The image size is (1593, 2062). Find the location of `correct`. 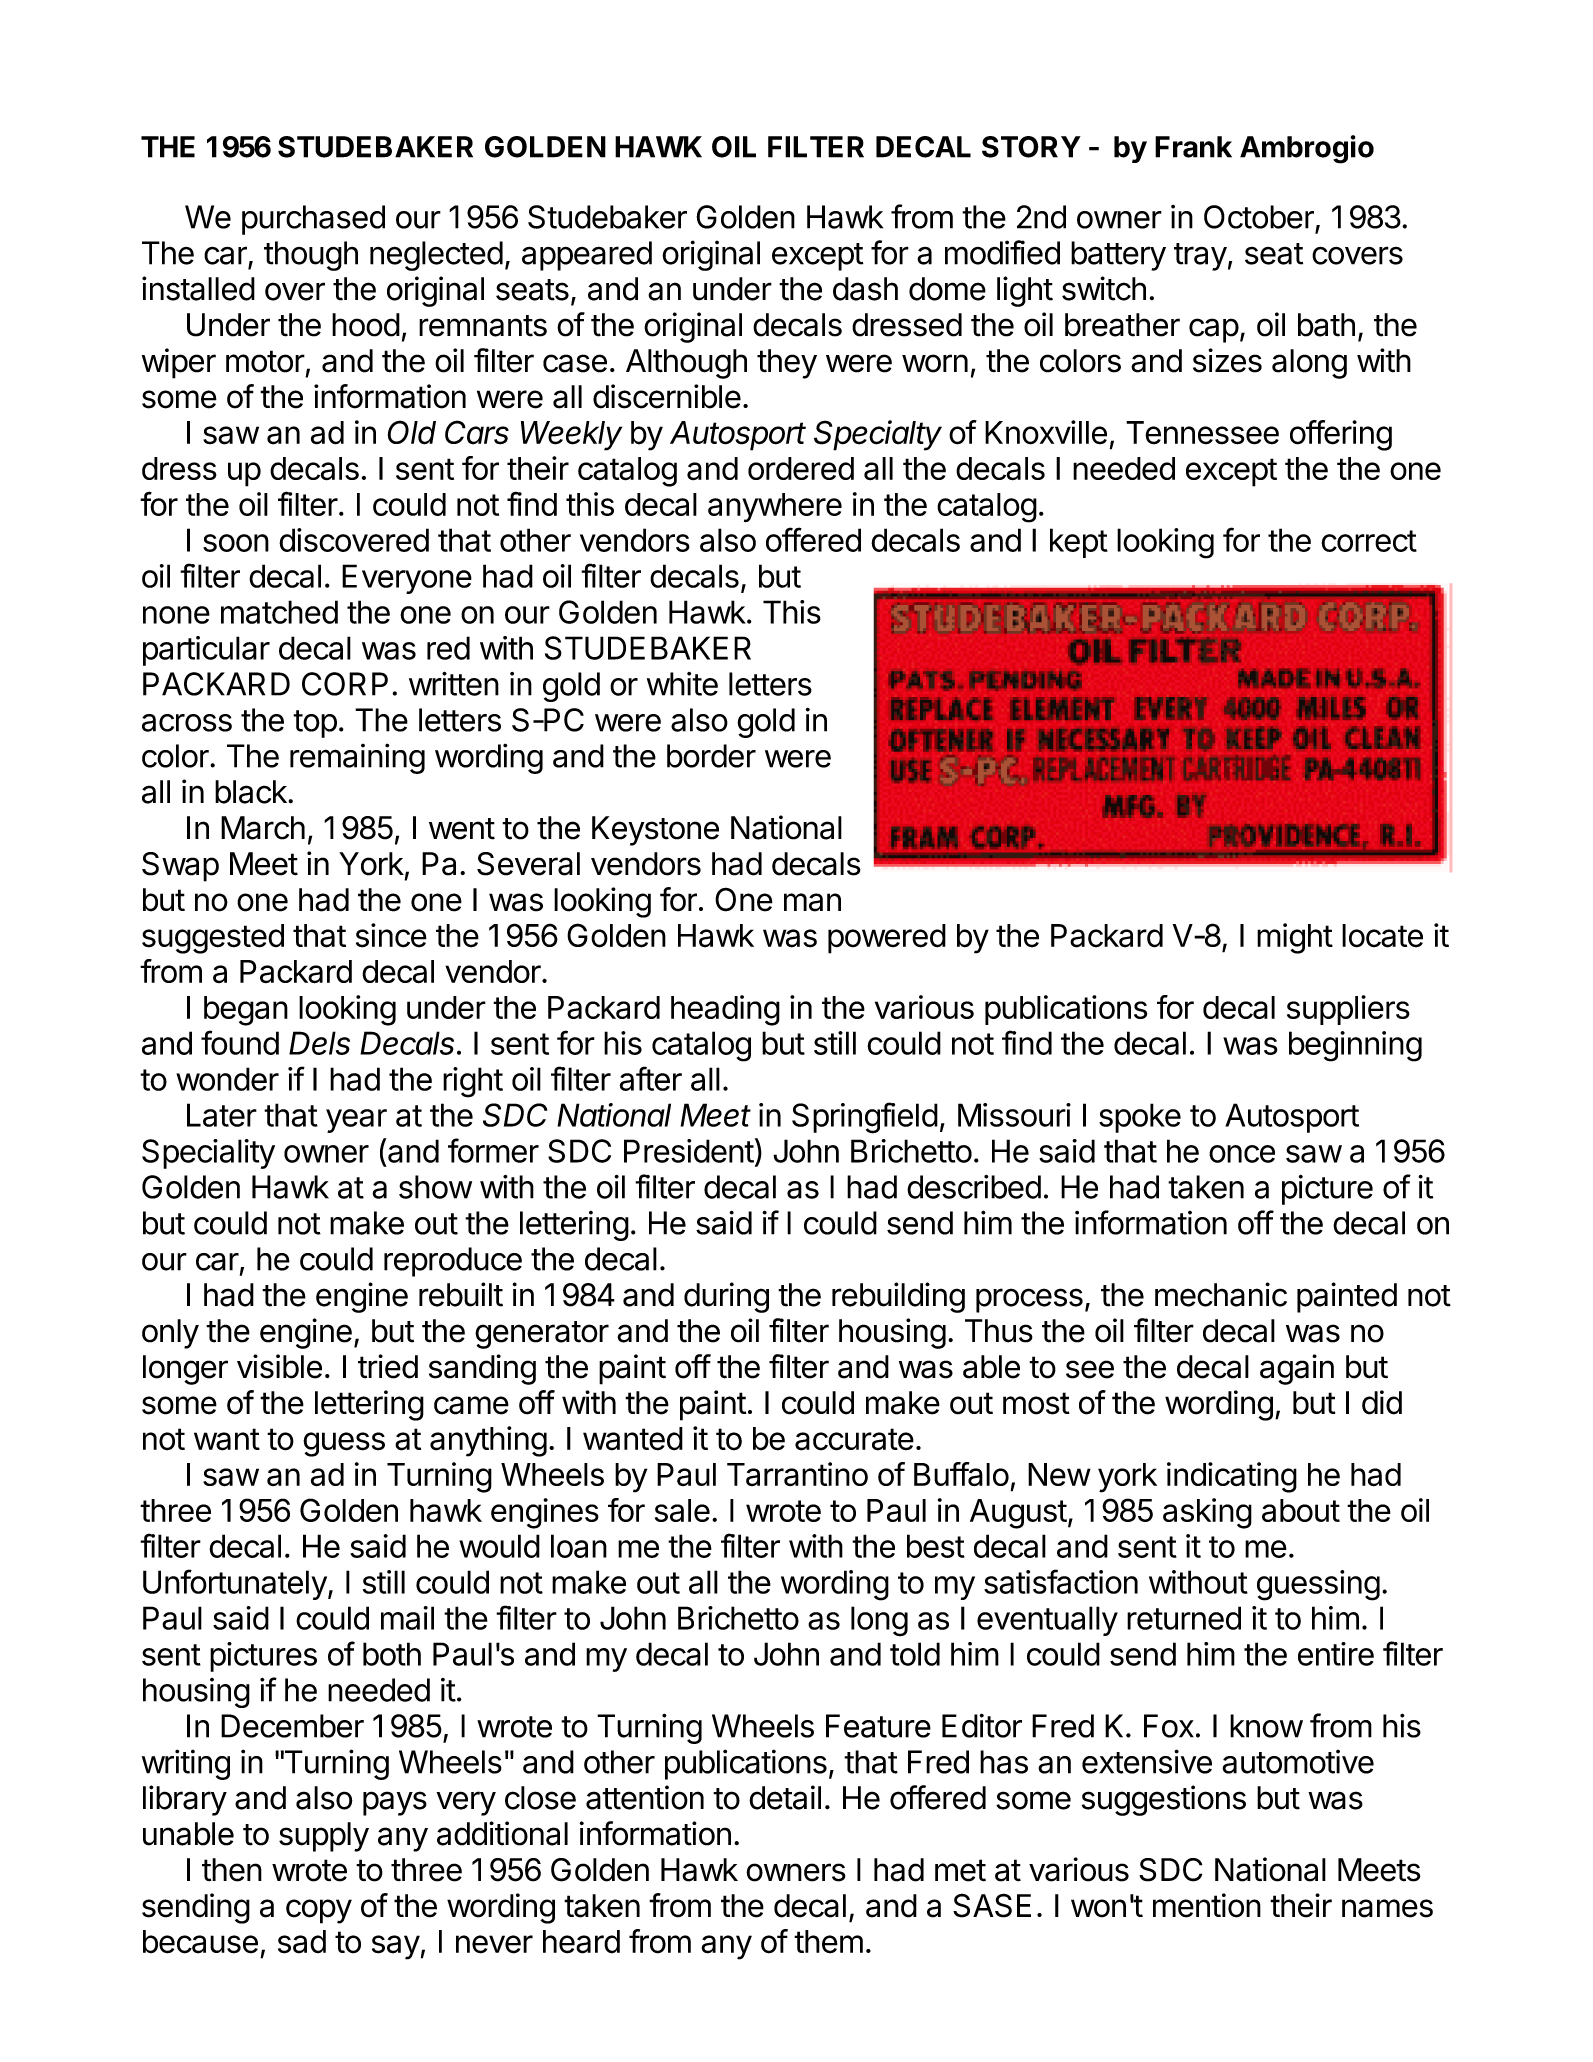

correct is located at coordinates (1369, 541).
